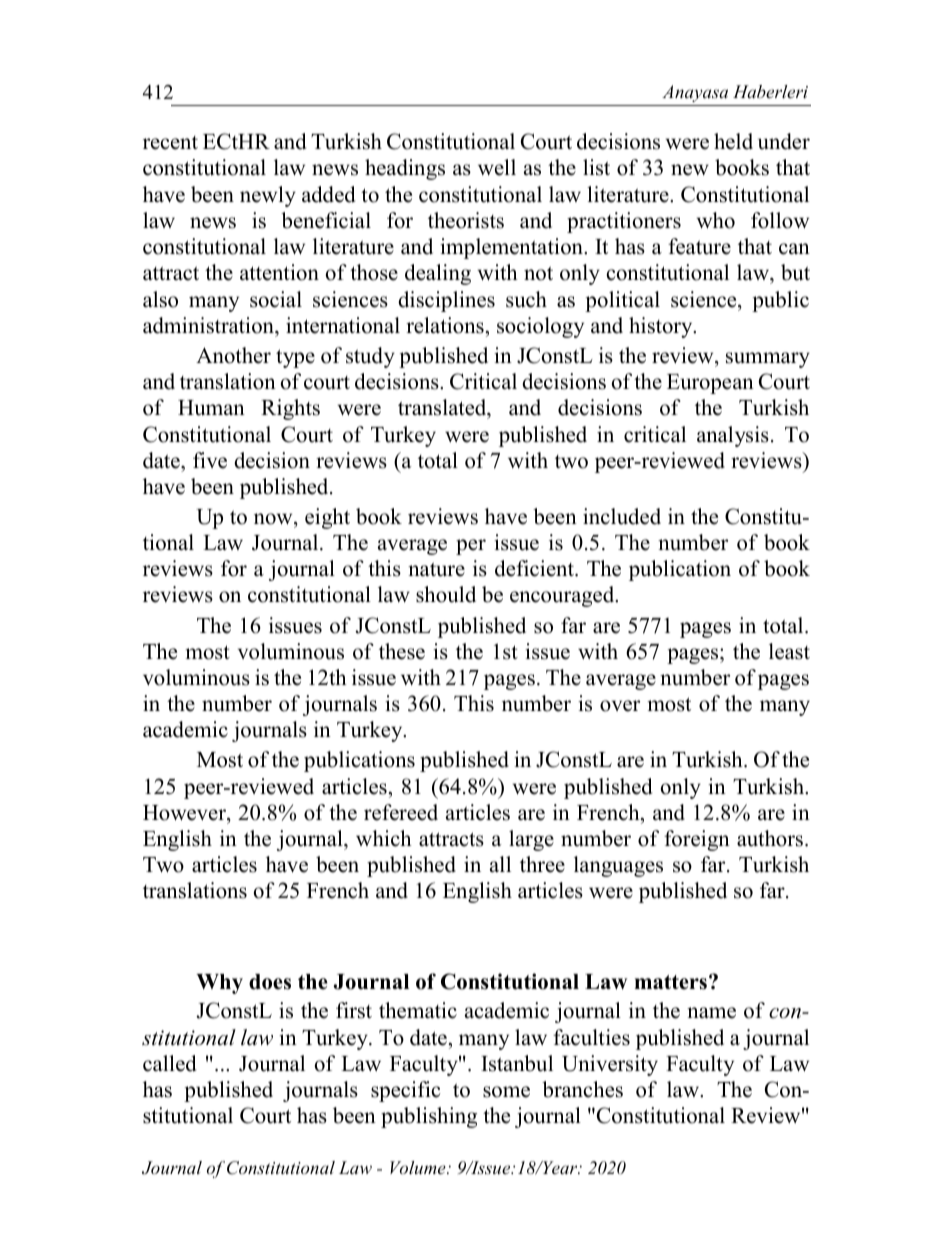 This screenshot has width=952, height=1233. What do you see at coordinates (446, 594) in the screenshot?
I see `should` at bounding box center [446, 594].
